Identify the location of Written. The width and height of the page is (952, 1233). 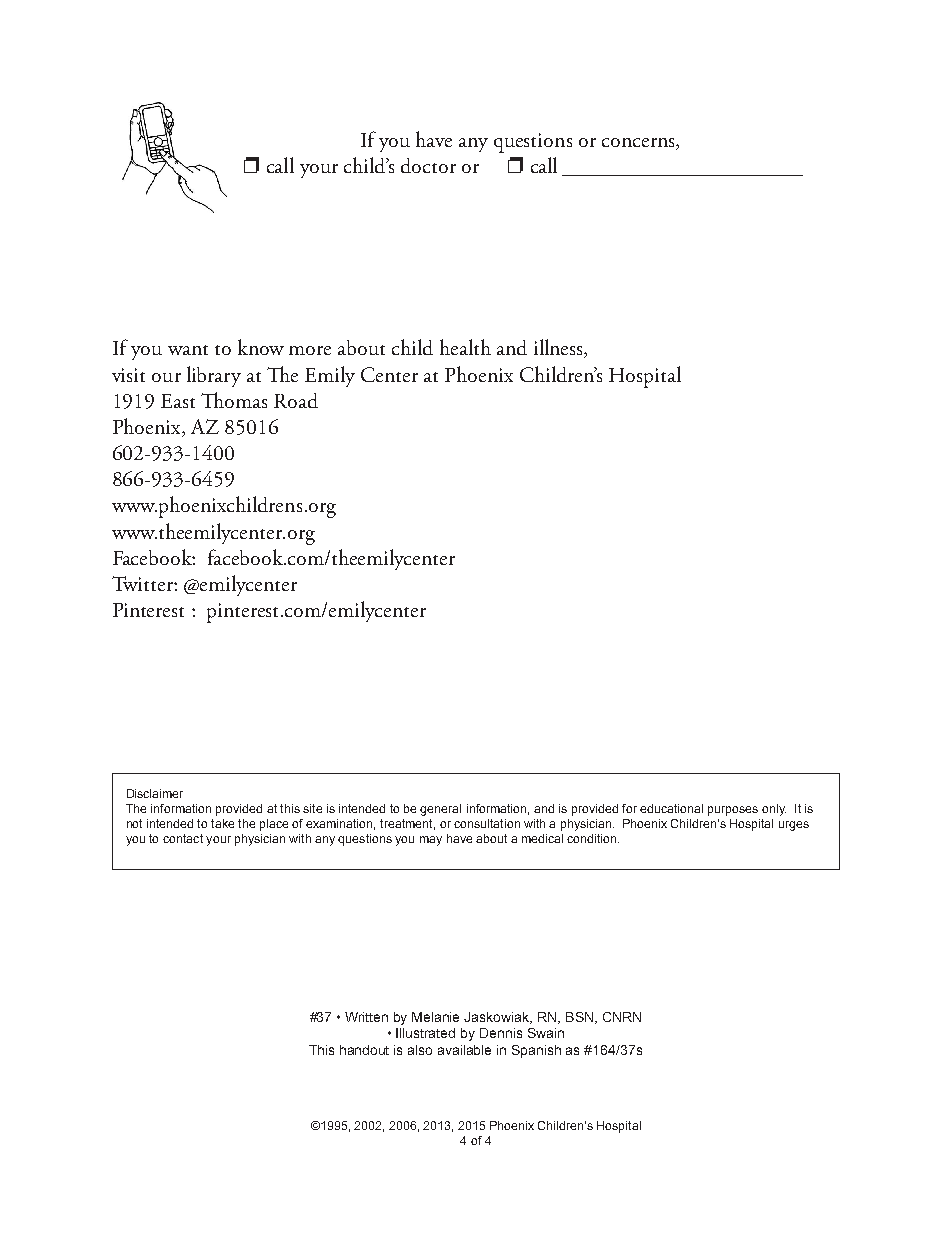
(366, 1017).
